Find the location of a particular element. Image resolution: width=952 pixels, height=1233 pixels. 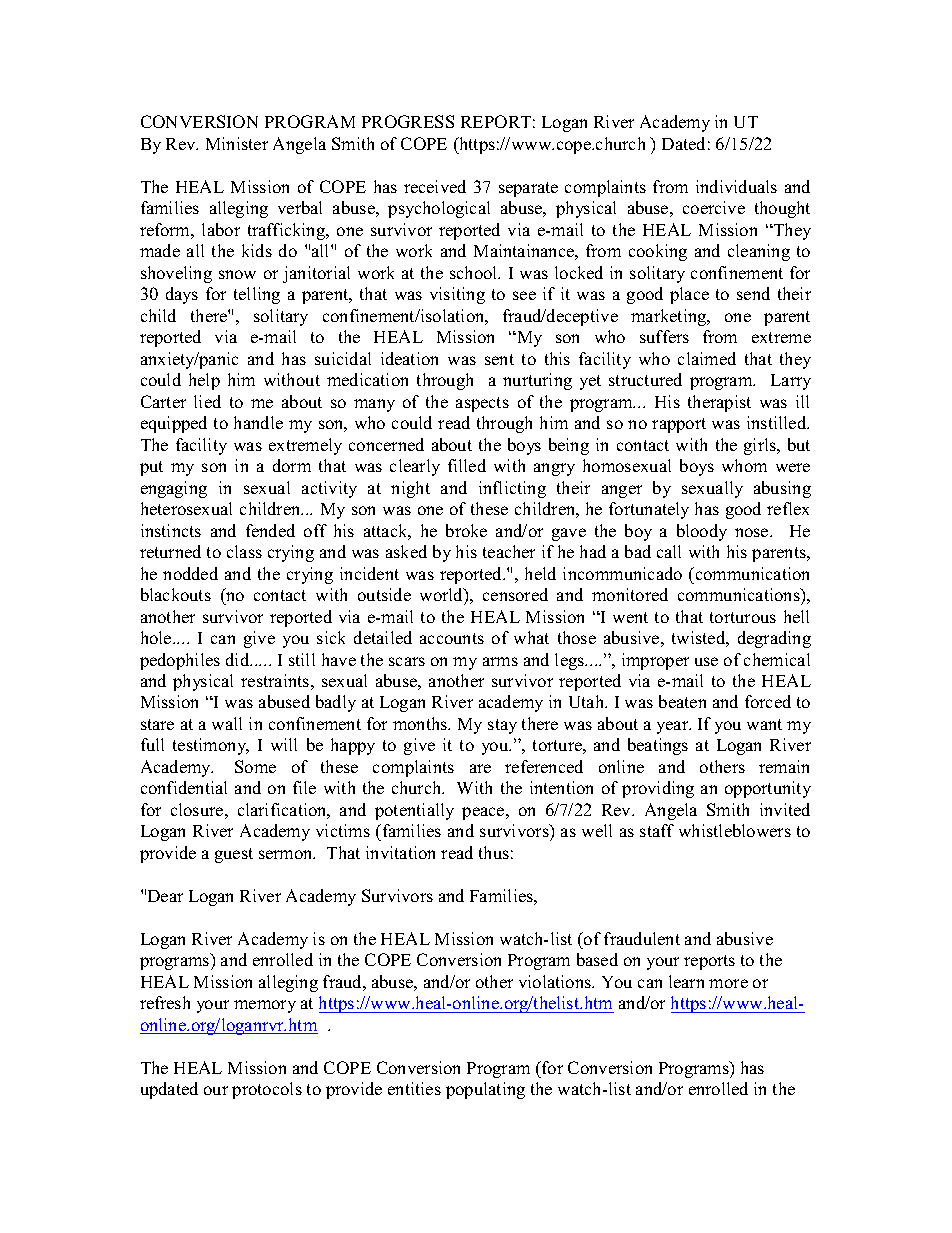

populating is located at coordinates (485, 1090).
